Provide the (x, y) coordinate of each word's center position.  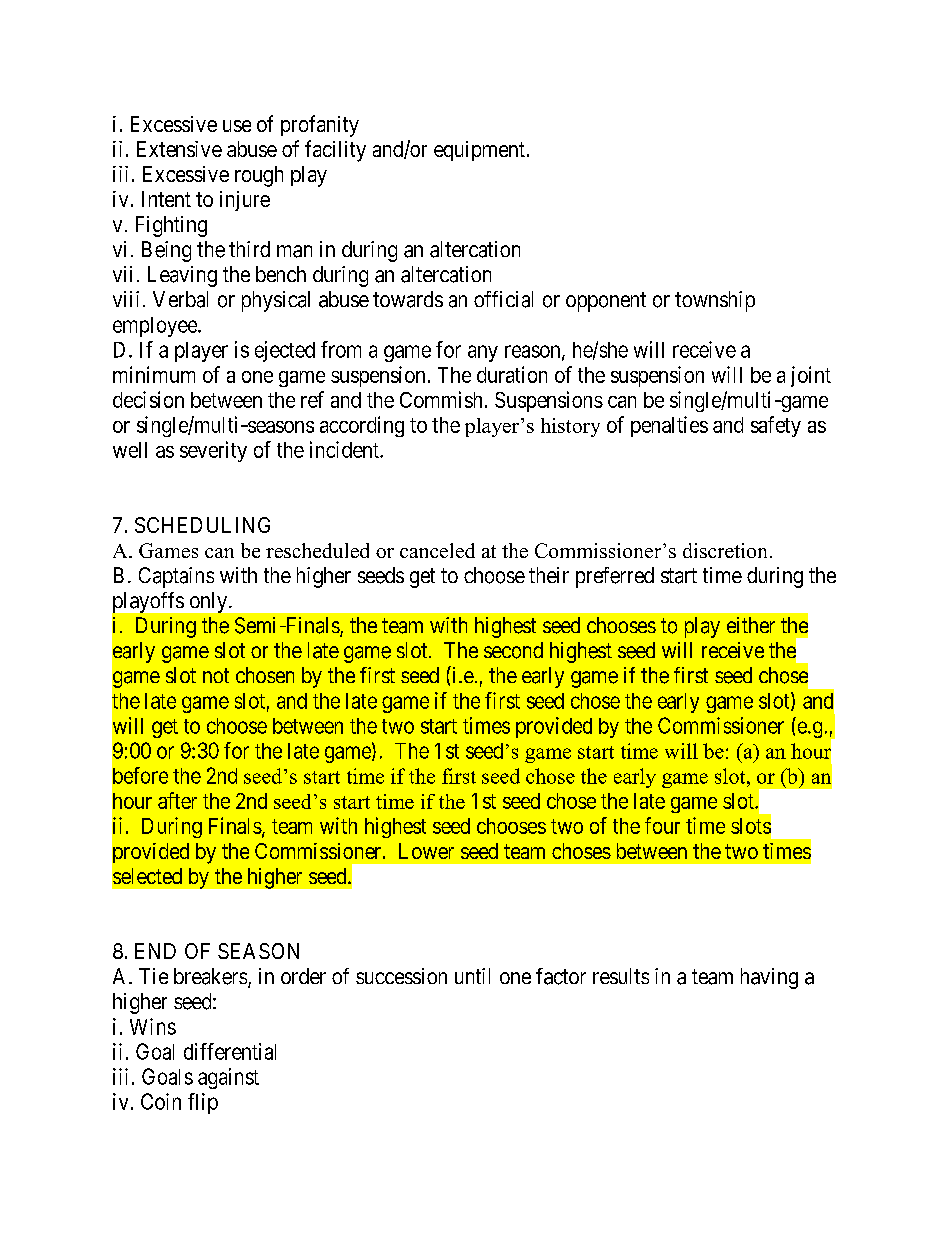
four (662, 825)
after (177, 800)
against (228, 1078)
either (751, 625)
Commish (441, 399)
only (210, 602)
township (715, 301)
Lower (426, 851)
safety (776, 426)
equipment (479, 151)
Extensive (179, 149)
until (472, 976)
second (513, 650)
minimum (154, 374)
